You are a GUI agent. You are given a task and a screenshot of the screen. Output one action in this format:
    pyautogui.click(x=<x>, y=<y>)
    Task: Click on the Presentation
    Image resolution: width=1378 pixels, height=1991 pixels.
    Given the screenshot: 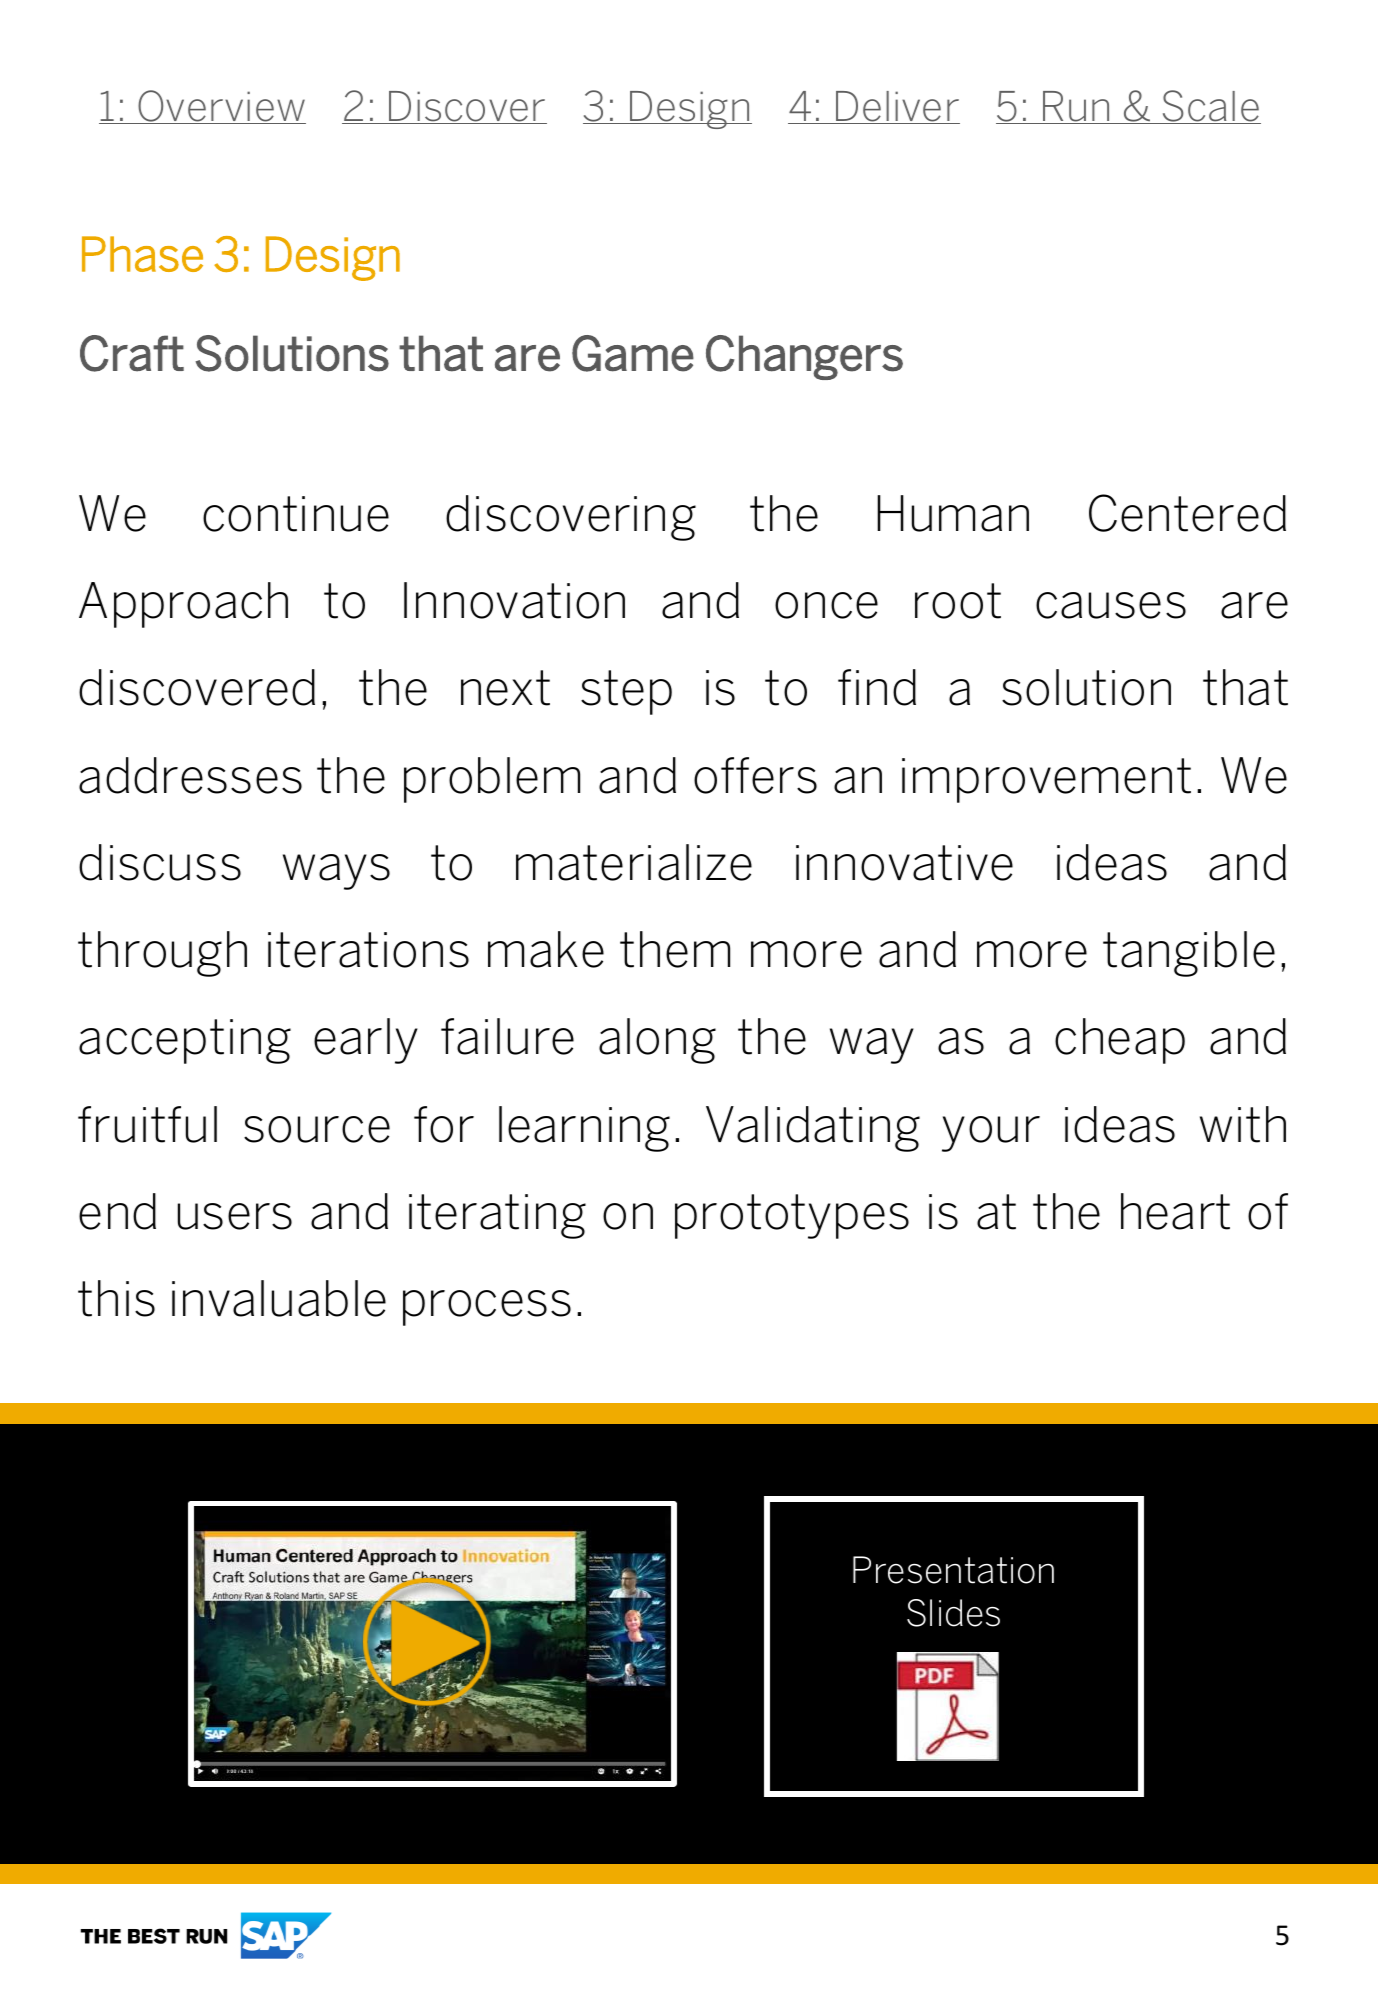 What is the action you would take?
    pyautogui.click(x=953, y=1570)
